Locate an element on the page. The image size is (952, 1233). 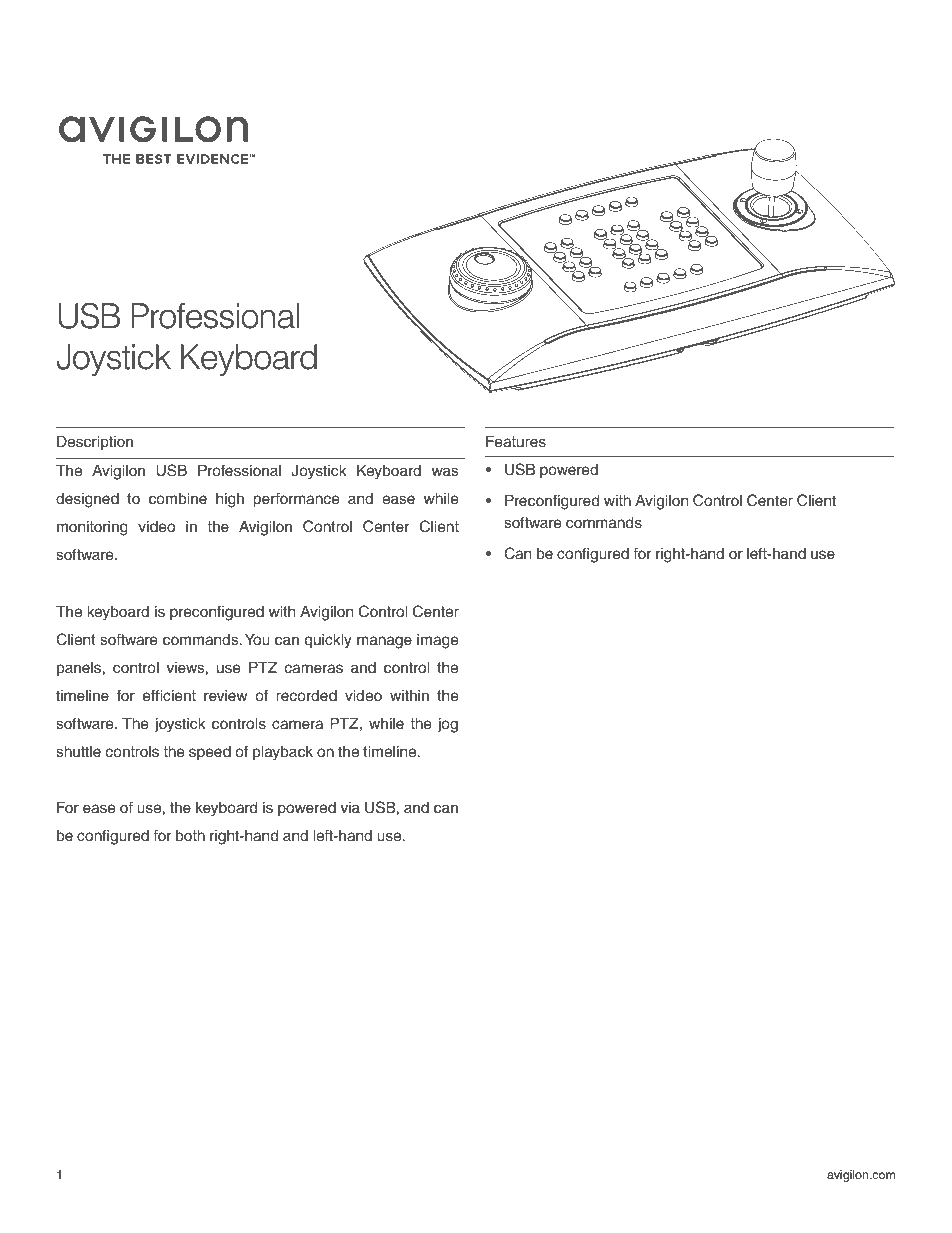
both is located at coordinates (190, 836).
